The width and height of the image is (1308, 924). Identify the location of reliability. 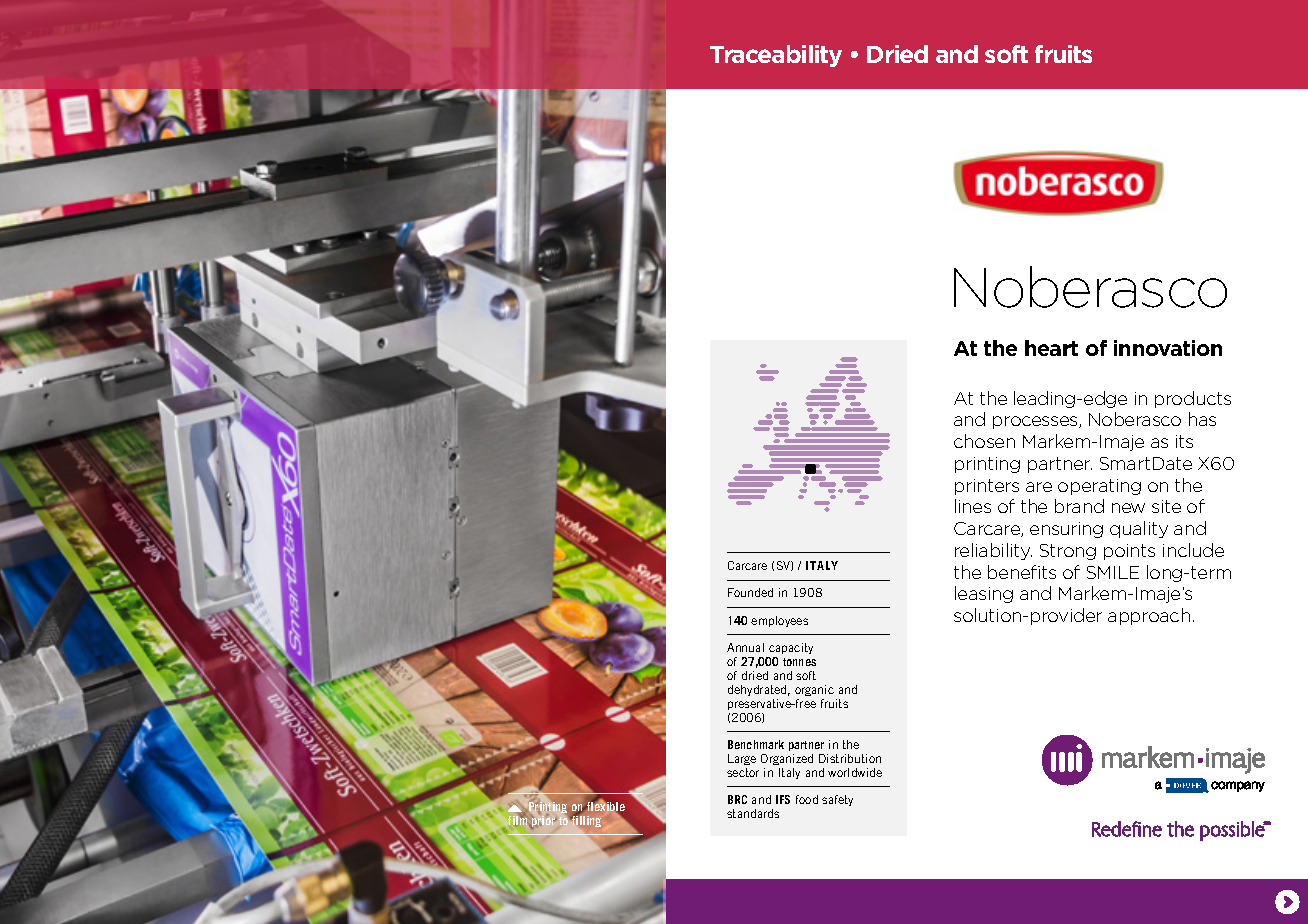
(993, 551).
